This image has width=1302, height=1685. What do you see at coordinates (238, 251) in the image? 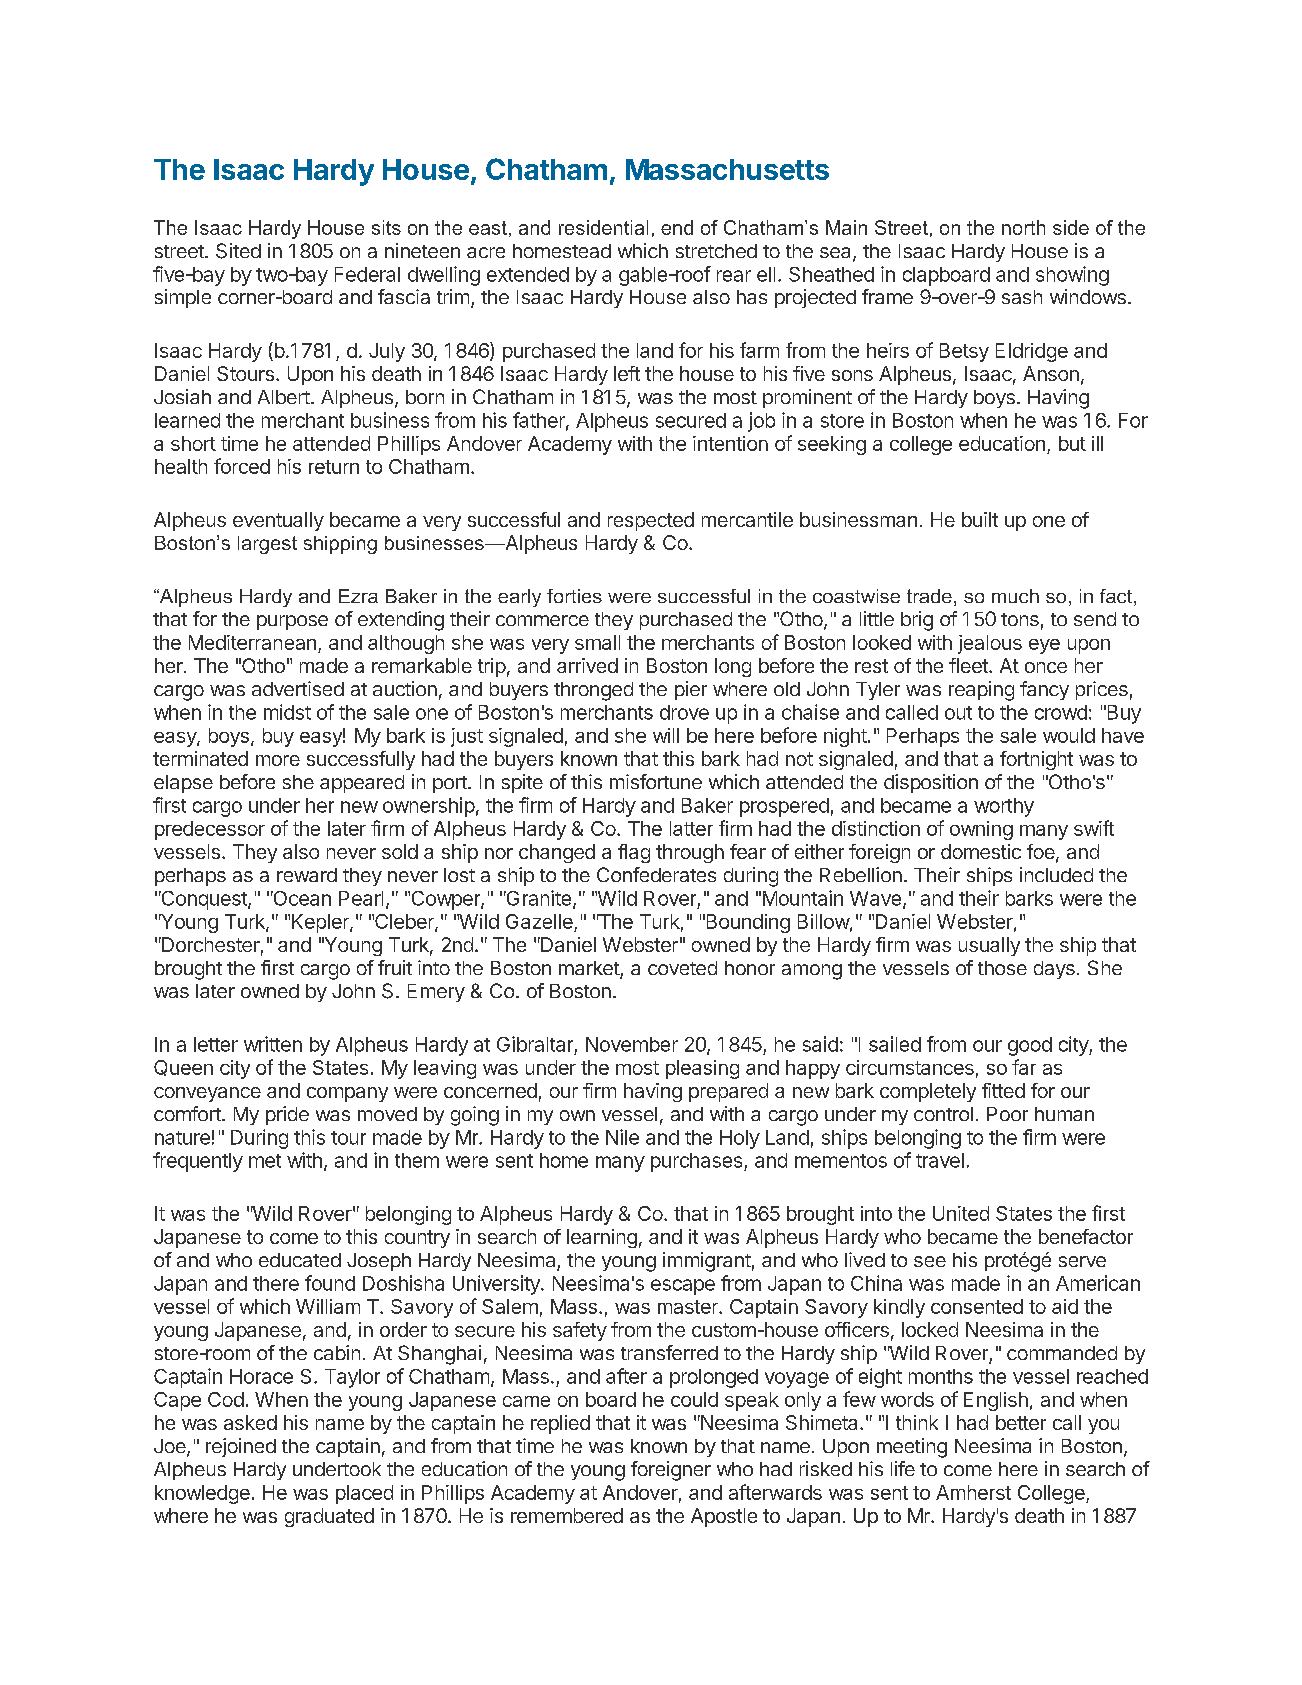
I see `Sited` at bounding box center [238, 251].
